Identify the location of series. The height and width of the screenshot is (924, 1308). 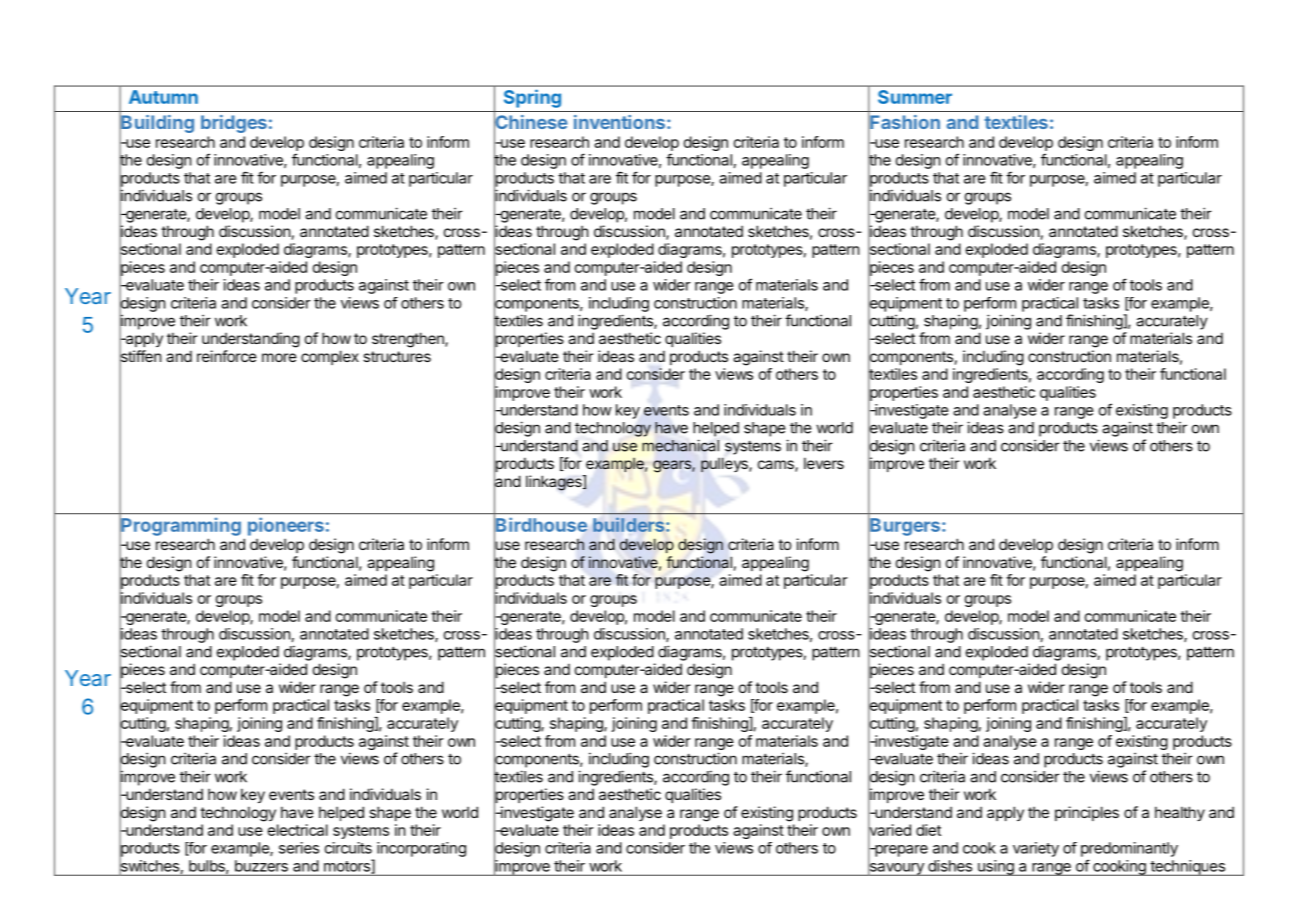
(299, 848).
